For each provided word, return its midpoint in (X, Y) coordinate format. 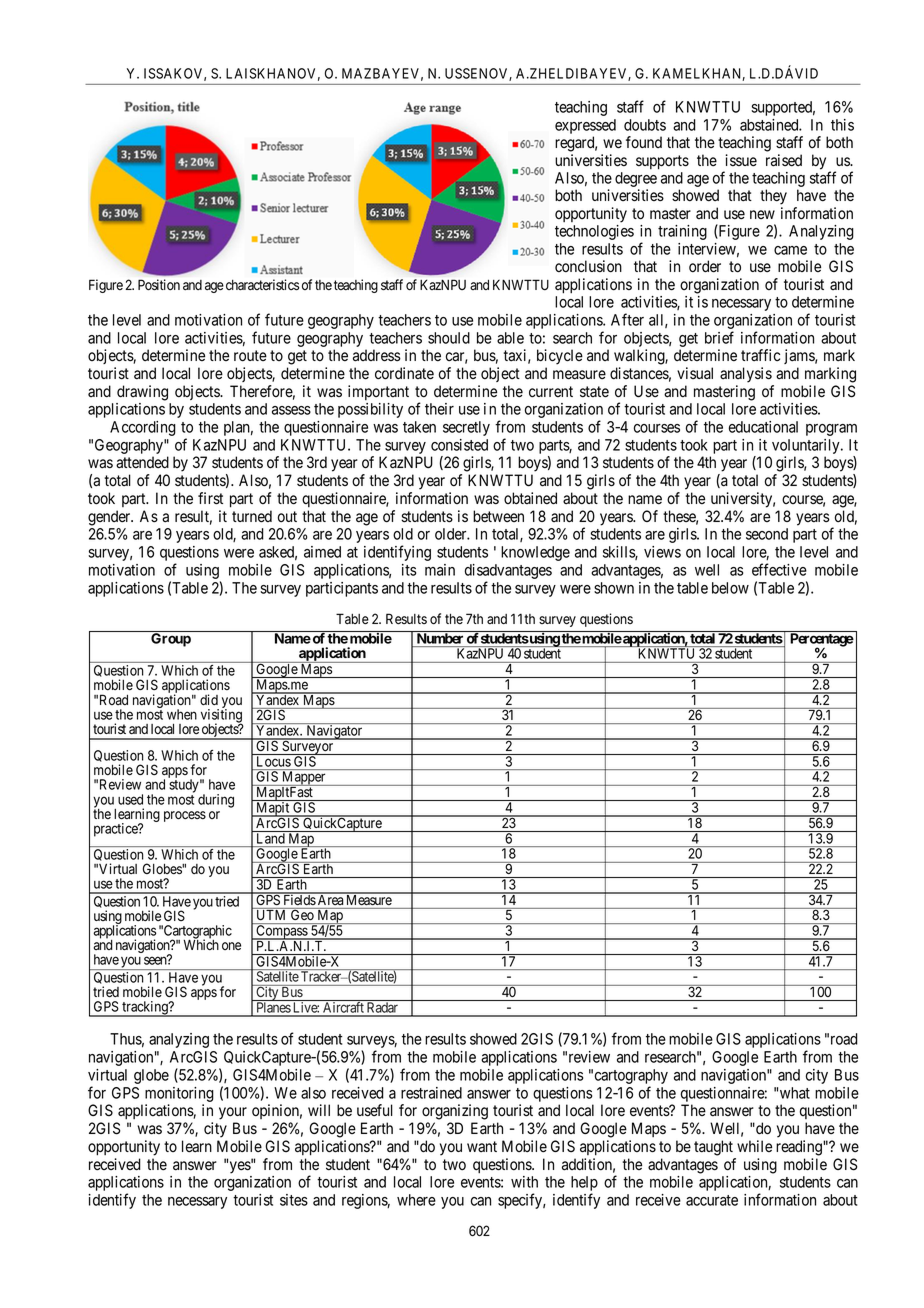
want (482, 1147)
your (233, 1113)
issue (741, 160)
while (754, 1146)
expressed (585, 126)
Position (159, 284)
